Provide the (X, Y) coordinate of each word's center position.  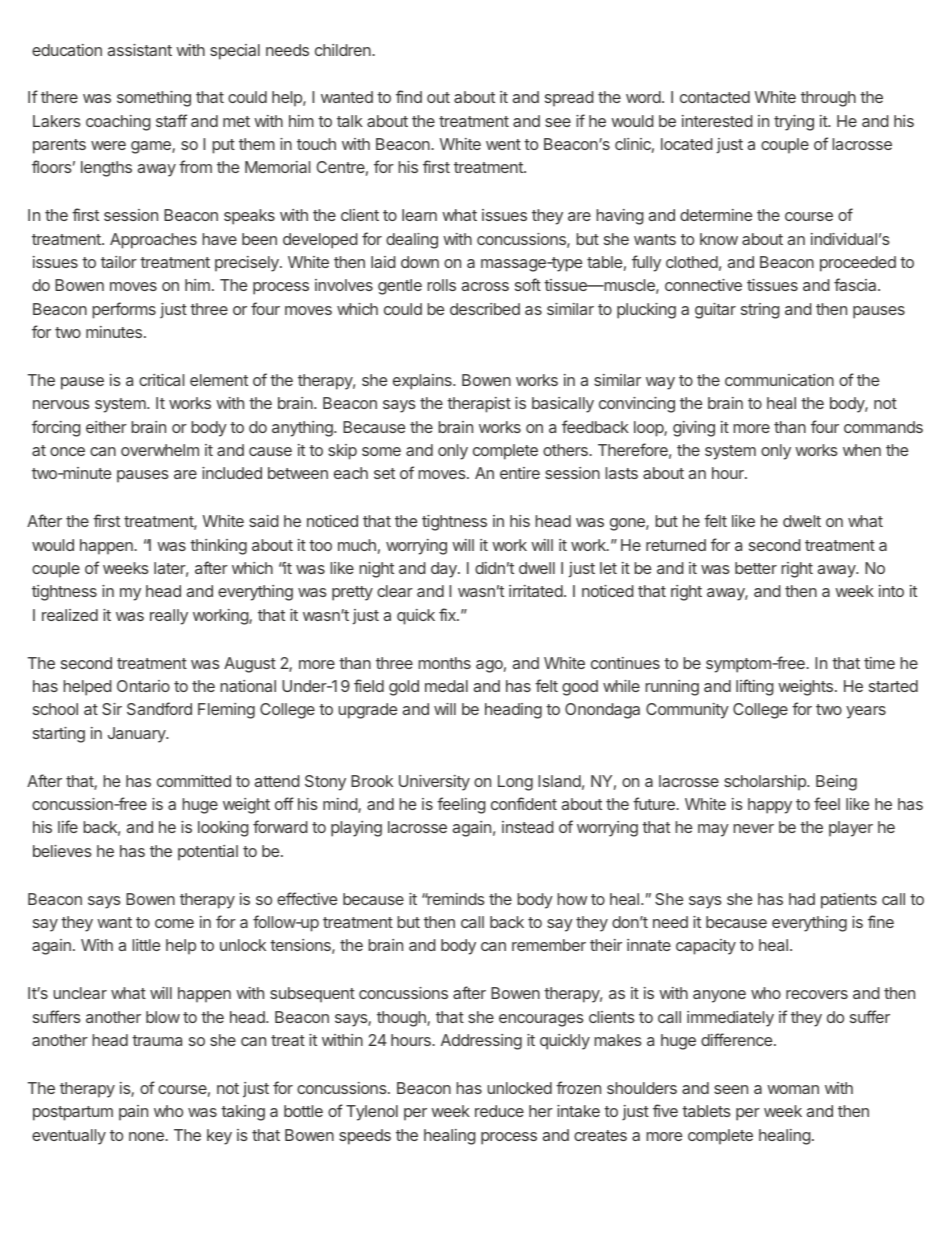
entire (520, 473)
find (409, 96)
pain (133, 1113)
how (572, 899)
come (174, 923)
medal (446, 686)
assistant (140, 50)
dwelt (802, 521)
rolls (441, 285)
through (828, 99)
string (760, 311)
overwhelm (160, 450)
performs (124, 310)
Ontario (143, 686)
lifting (755, 687)
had (802, 899)
